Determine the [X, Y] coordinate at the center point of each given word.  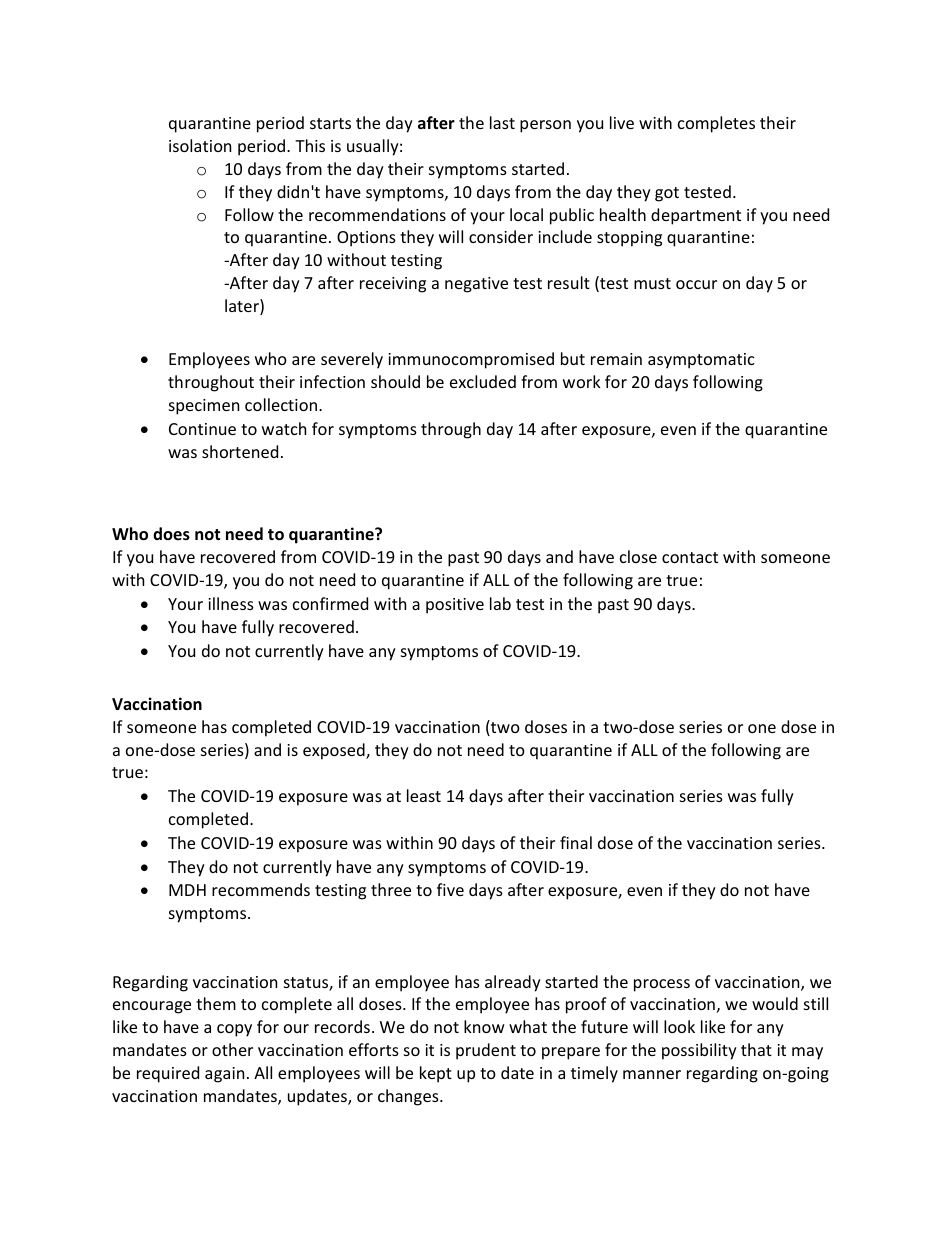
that [756, 1049]
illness [231, 603]
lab [500, 603]
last [502, 122]
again [224, 1075]
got [667, 194]
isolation [200, 145]
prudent [486, 1051]
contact [690, 557]
